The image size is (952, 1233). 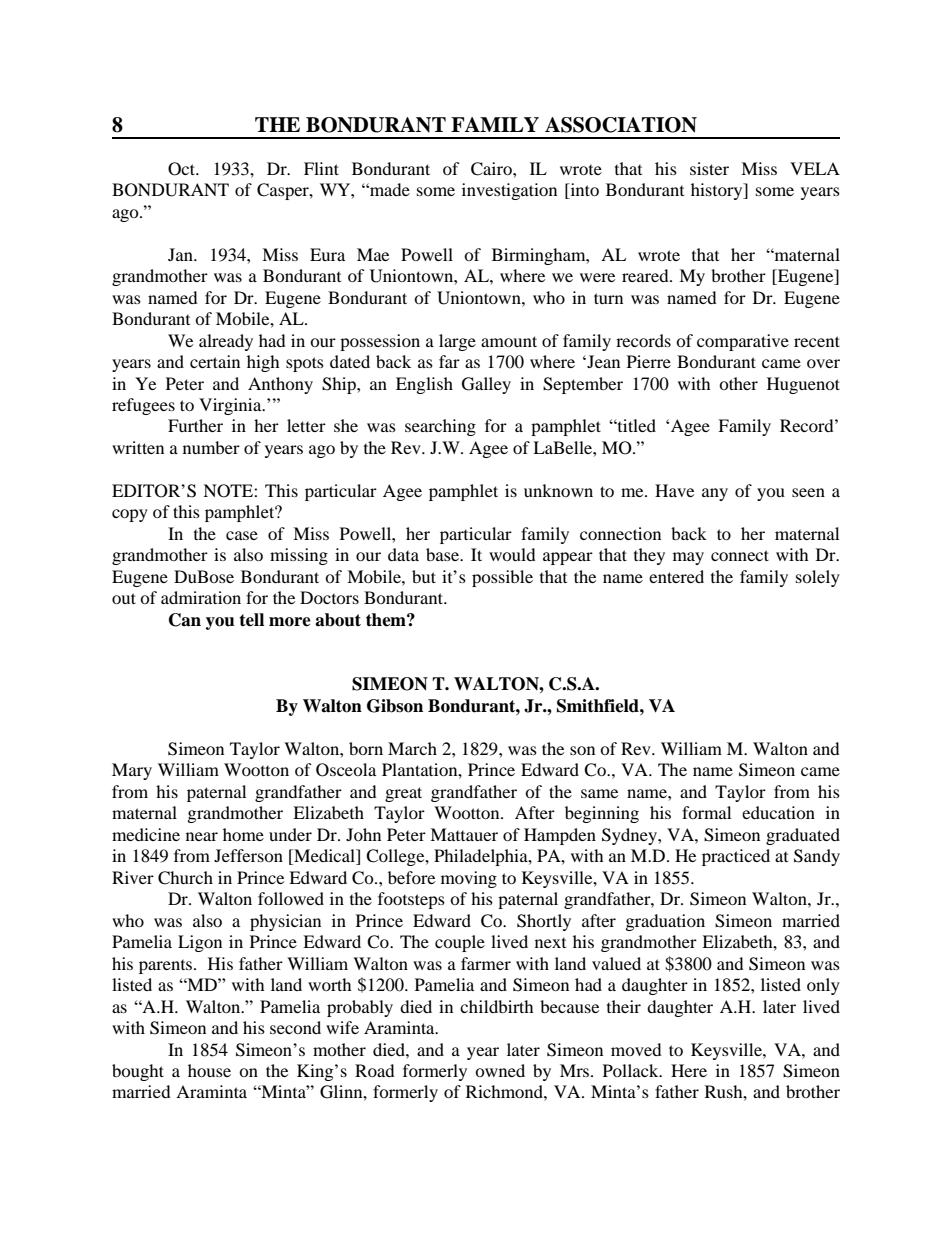 What do you see at coordinates (201, 597) in the screenshot?
I see `admiration` at bounding box center [201, 597].
